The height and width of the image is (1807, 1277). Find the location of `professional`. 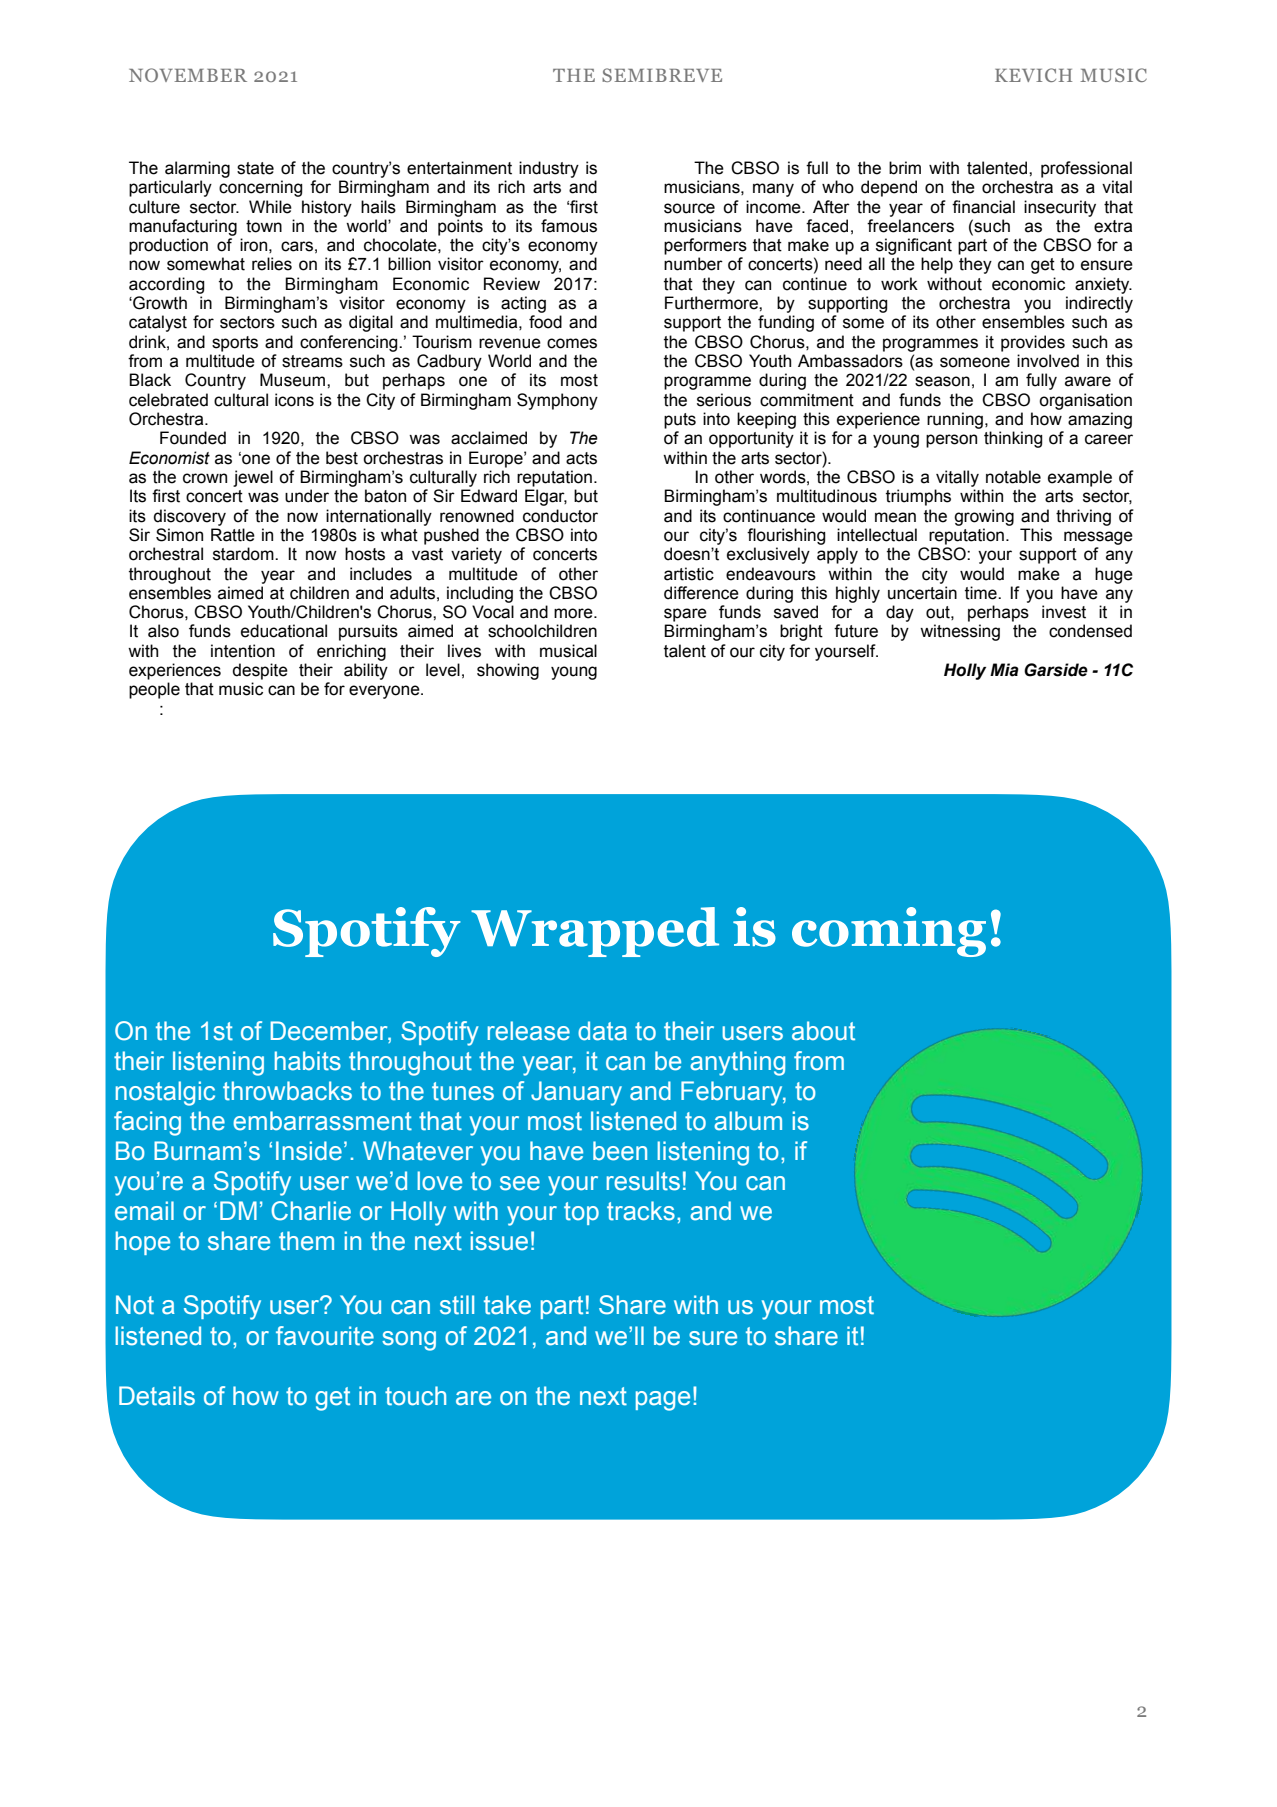

professional is located at coordinates (1086, 169).
